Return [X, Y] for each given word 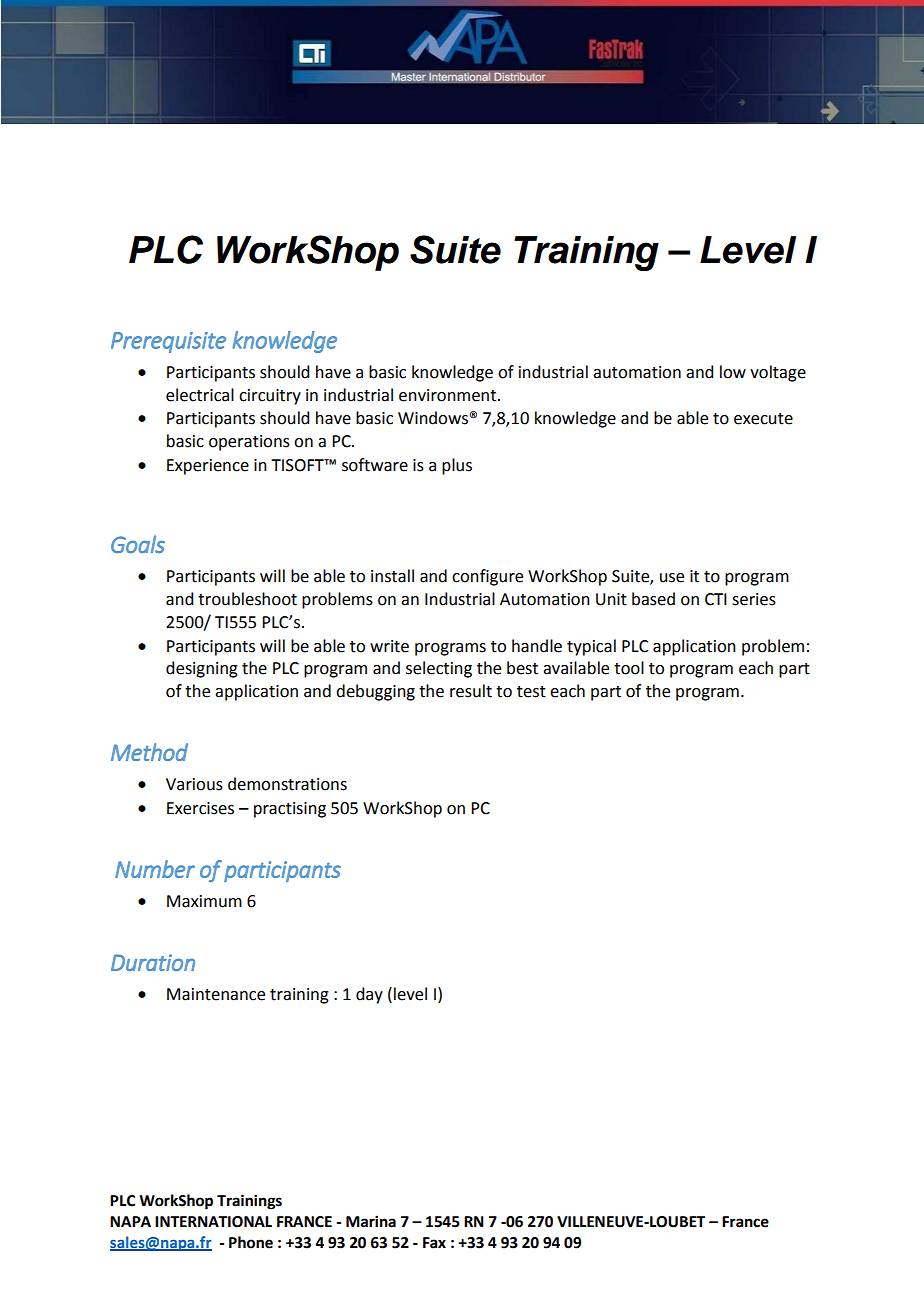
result [471, 691]
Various [194, 784]
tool [629, 668]
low [733, 372]
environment [449, 395]
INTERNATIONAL [213, 1222]
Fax [434, 1243]
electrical [200, 395]
